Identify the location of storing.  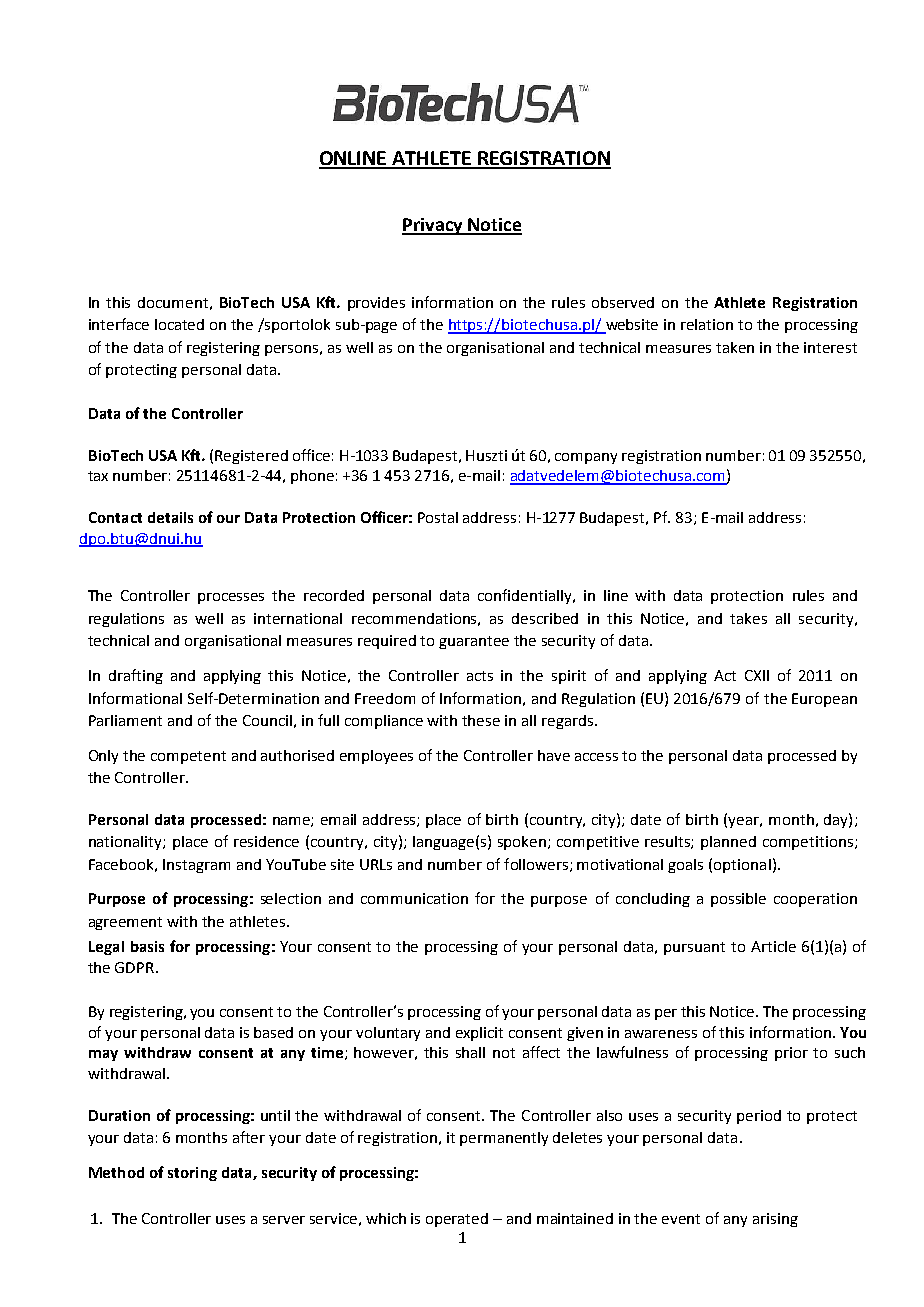
(192, 1174).
